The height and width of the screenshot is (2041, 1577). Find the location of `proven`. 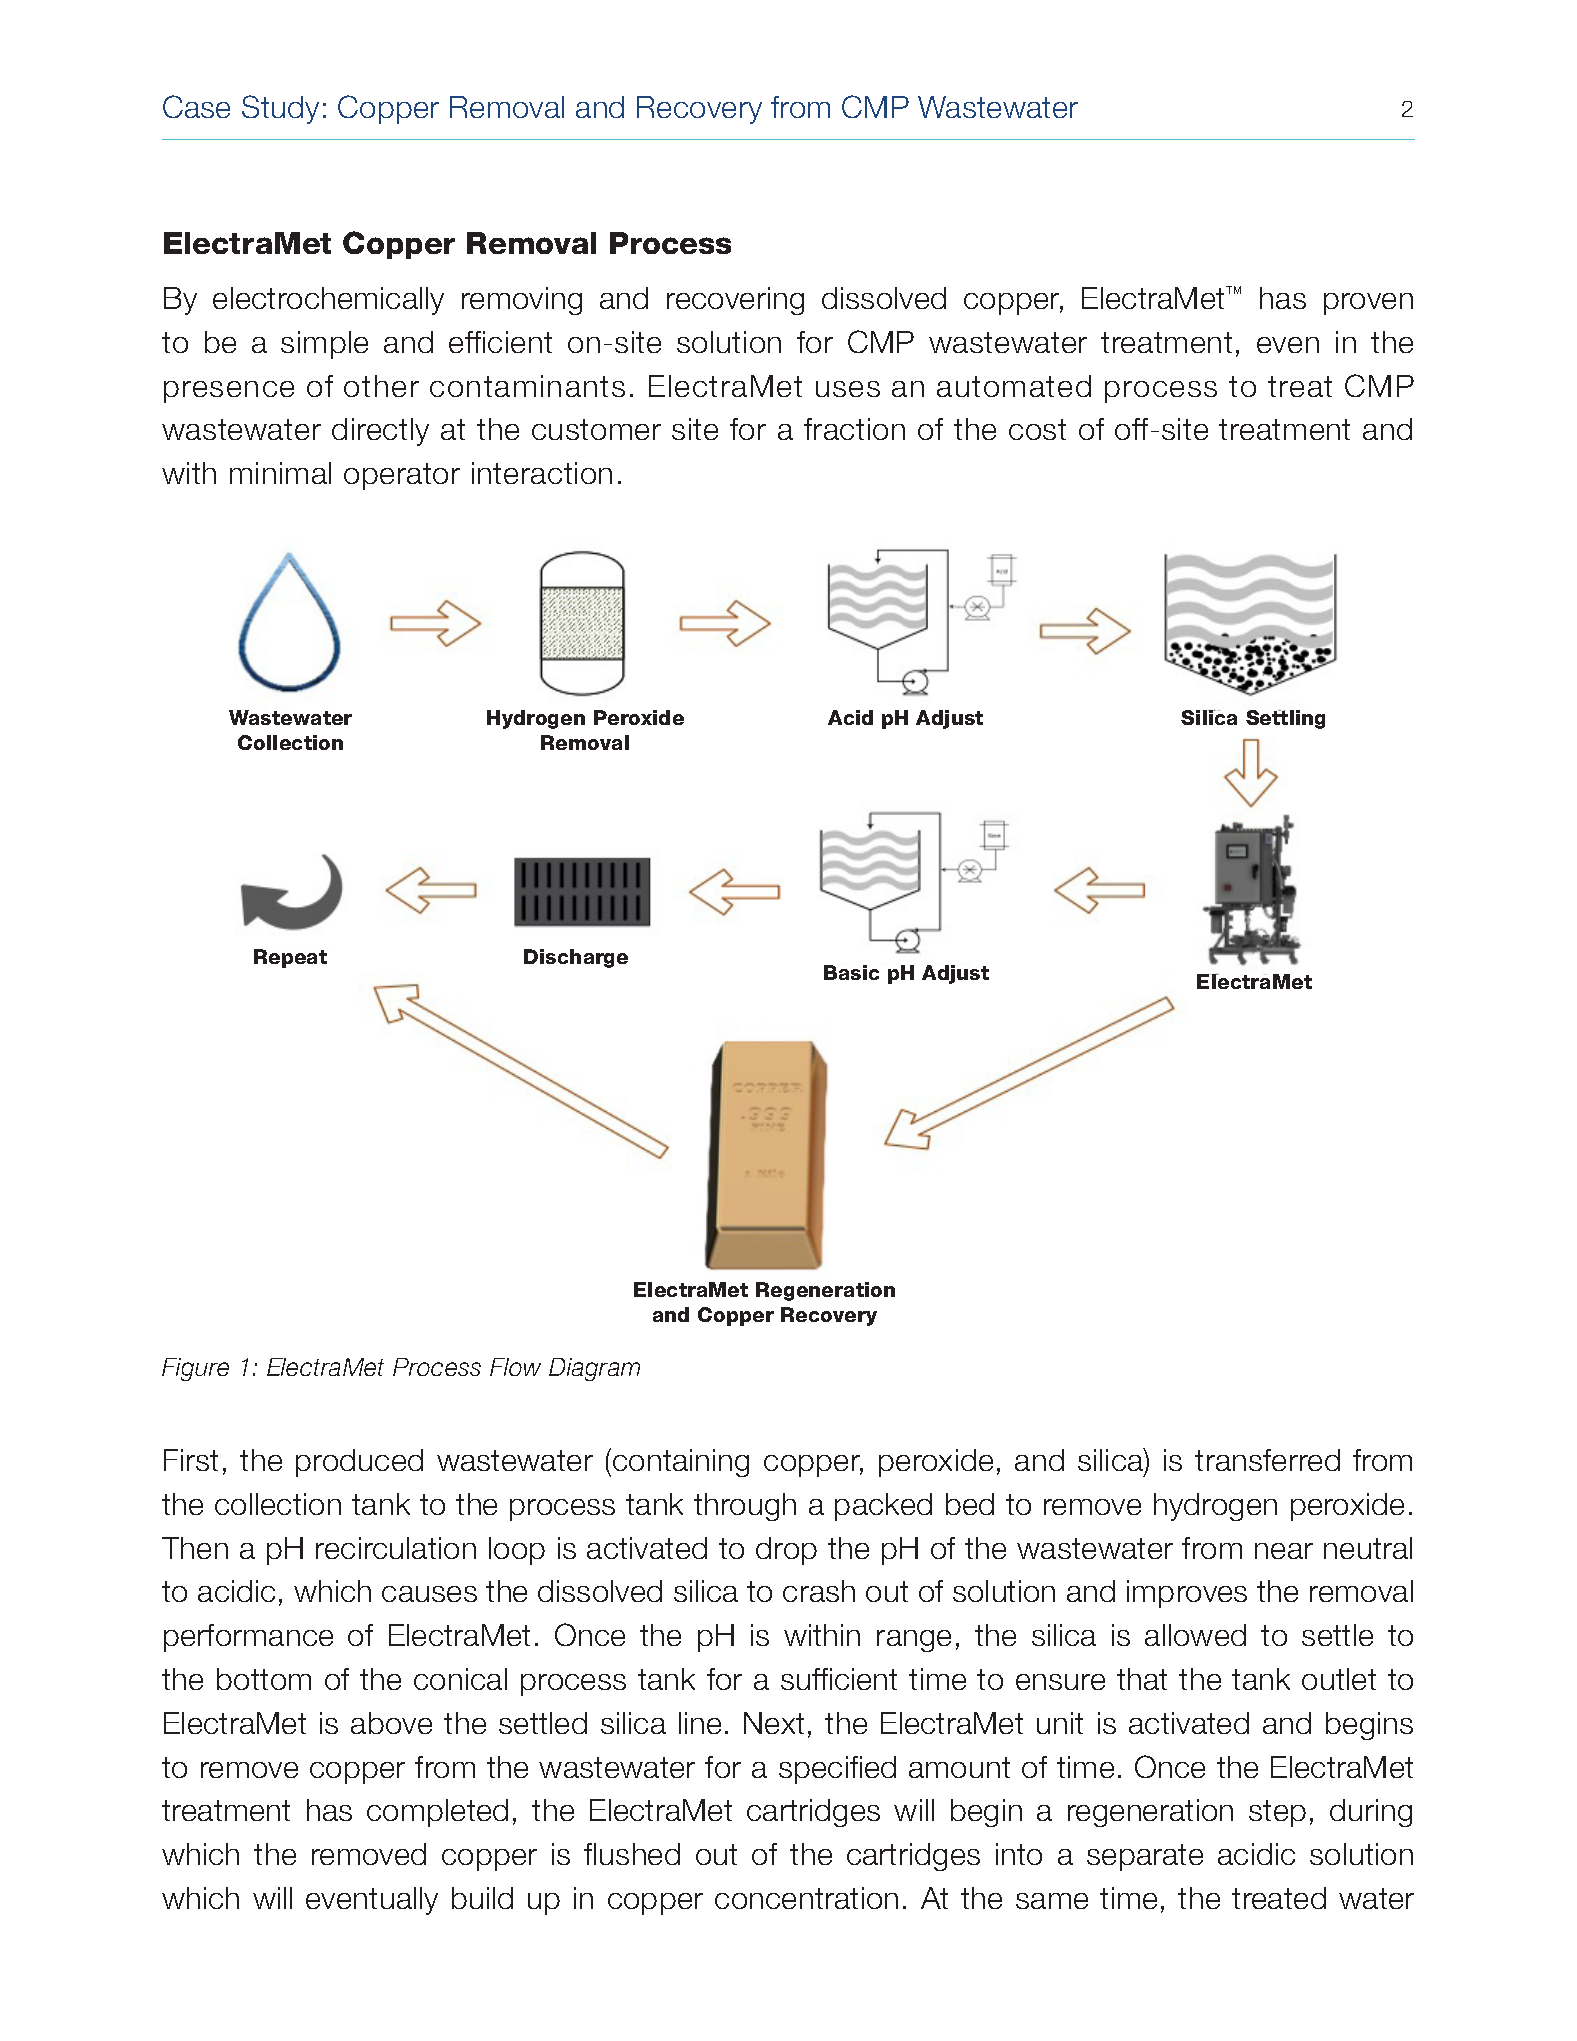

proven is located at coordinates (1368, 304).
